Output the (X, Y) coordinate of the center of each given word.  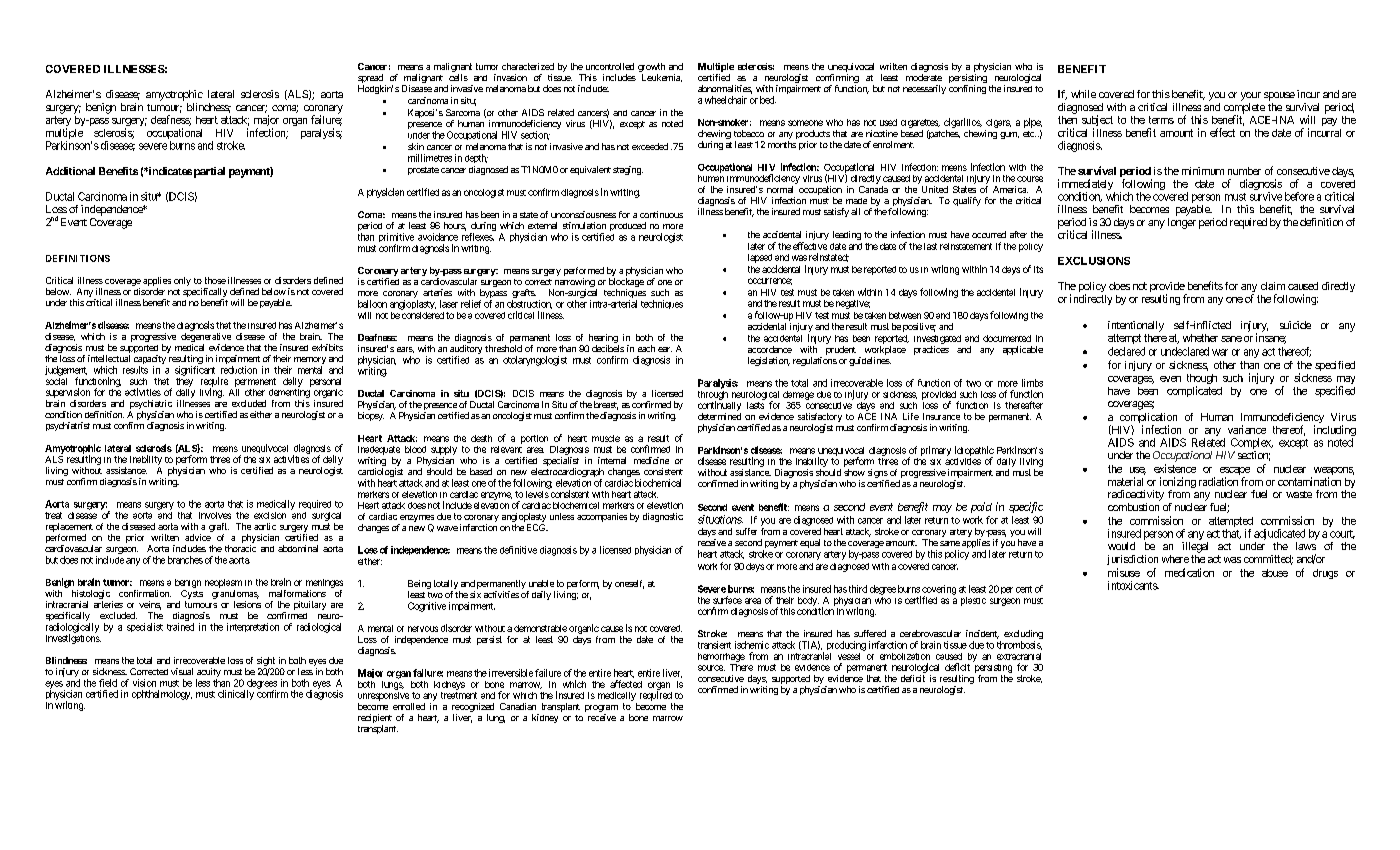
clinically (236, 695)
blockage (626, 284)
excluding (1023, 636)
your (1251, 96)
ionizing (1178, 484)
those (215, 280)
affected (626, 684)
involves (215, 515)
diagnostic (663, 517)
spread (370, 80)
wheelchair (726, 100)
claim (1273, 286)
